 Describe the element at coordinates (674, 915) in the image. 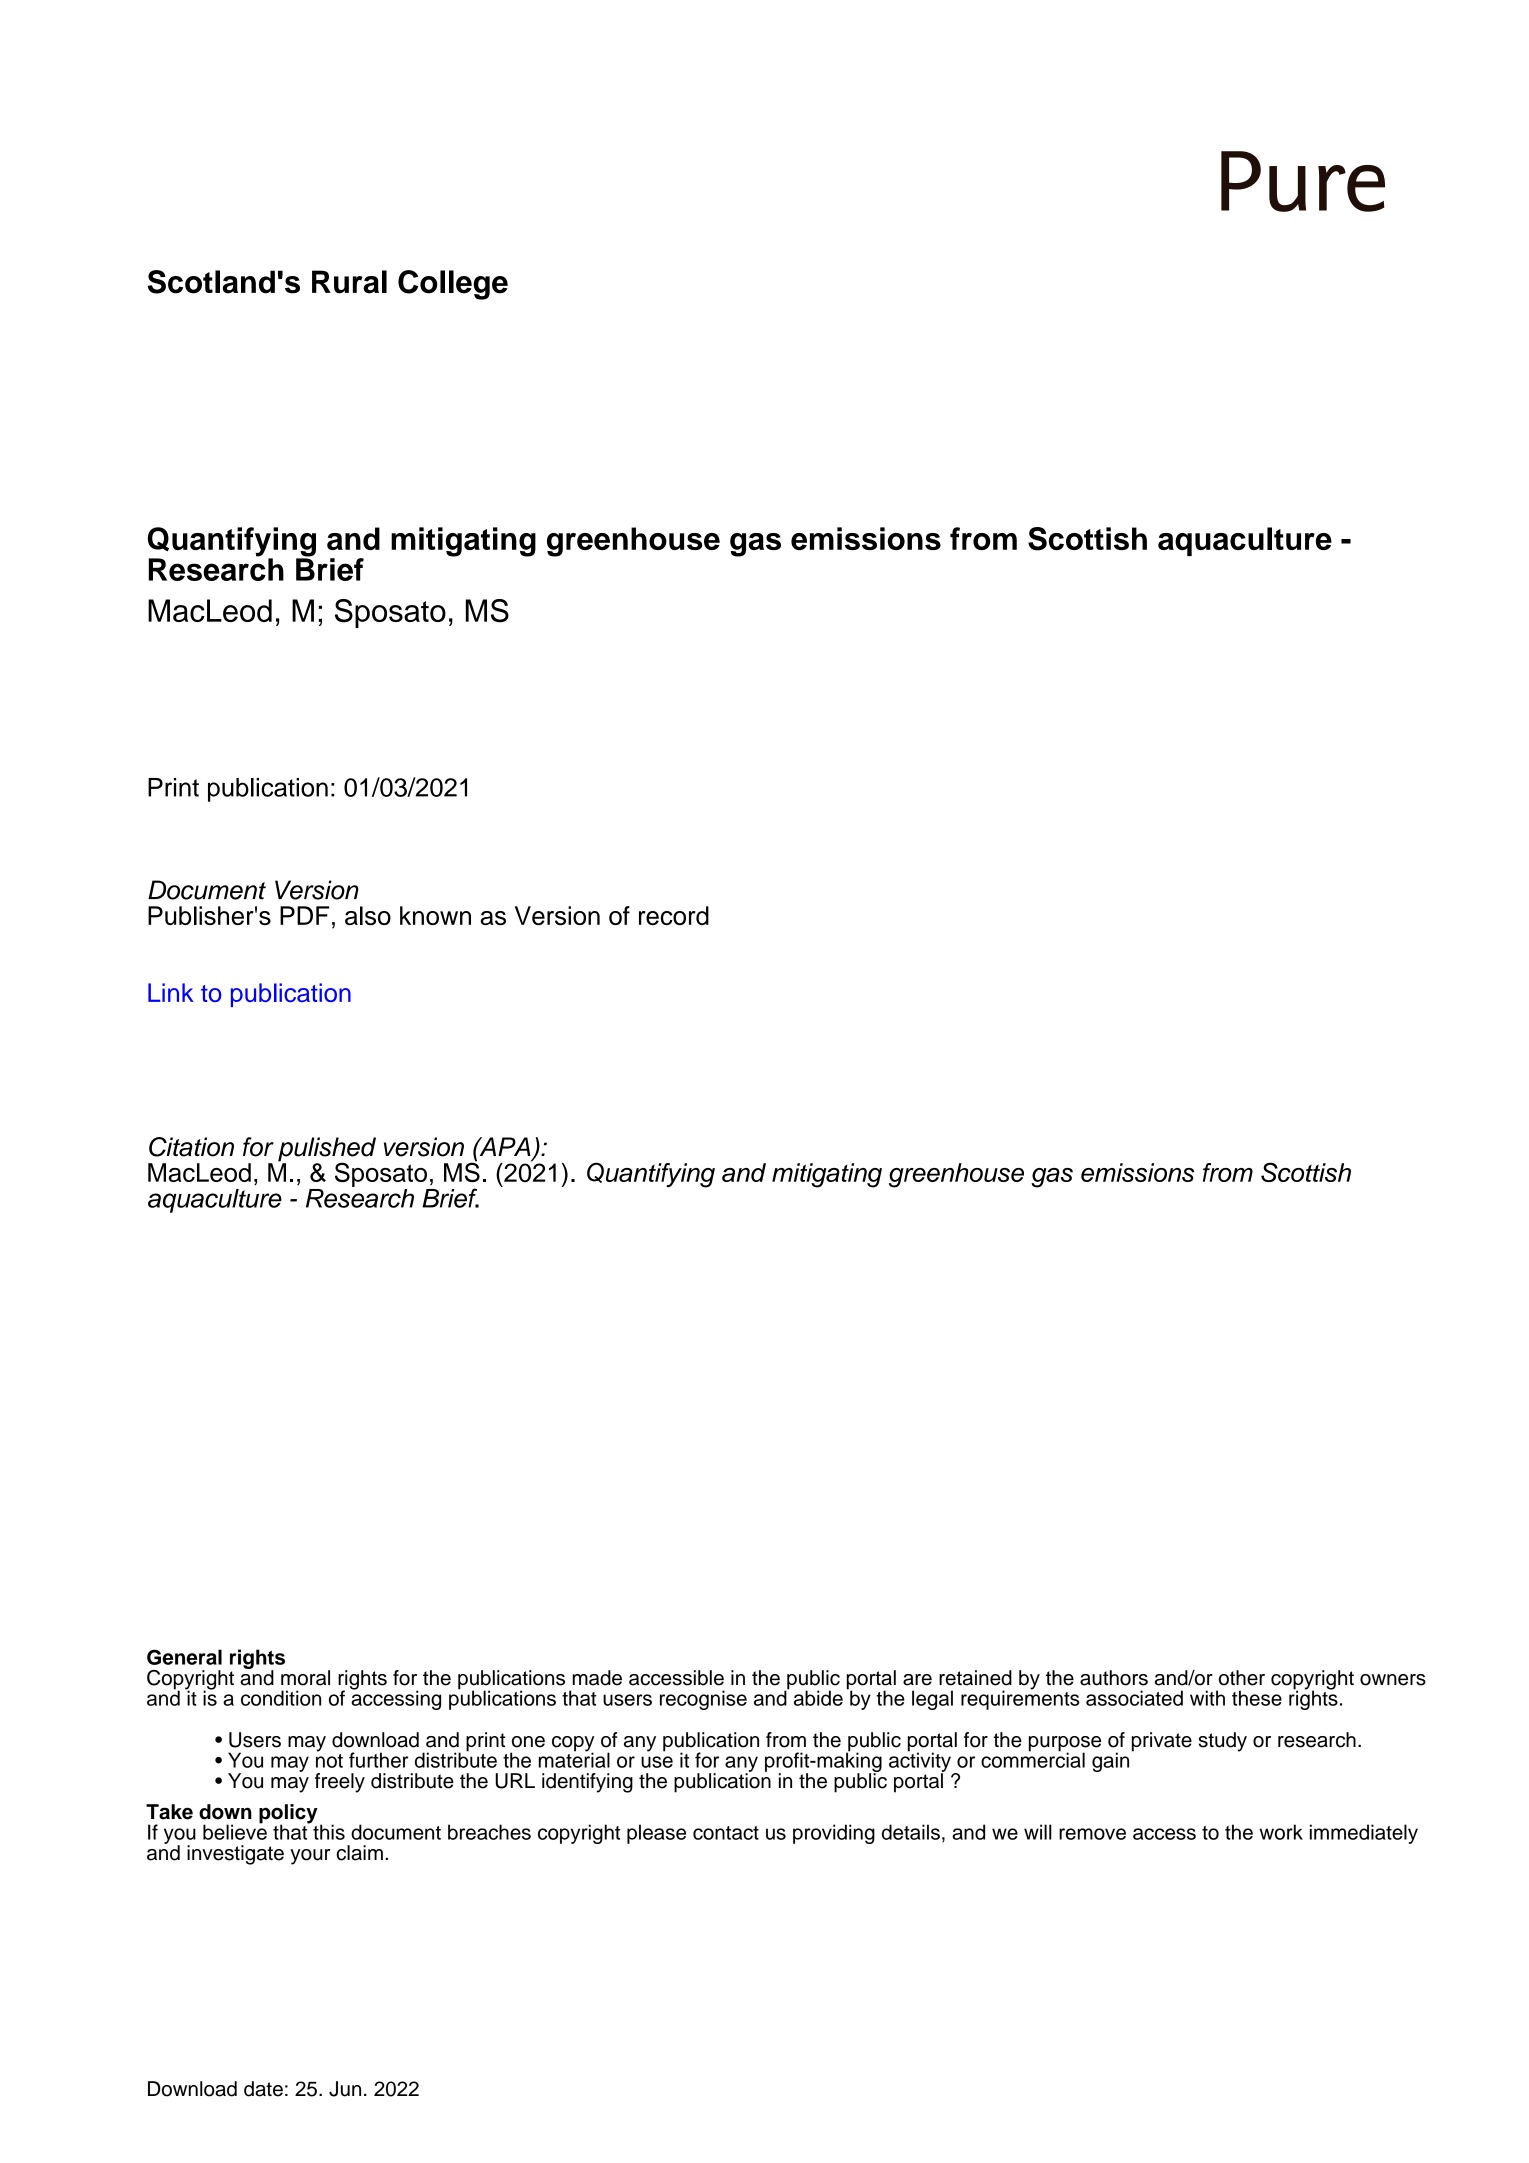

I see `record` at that location.
